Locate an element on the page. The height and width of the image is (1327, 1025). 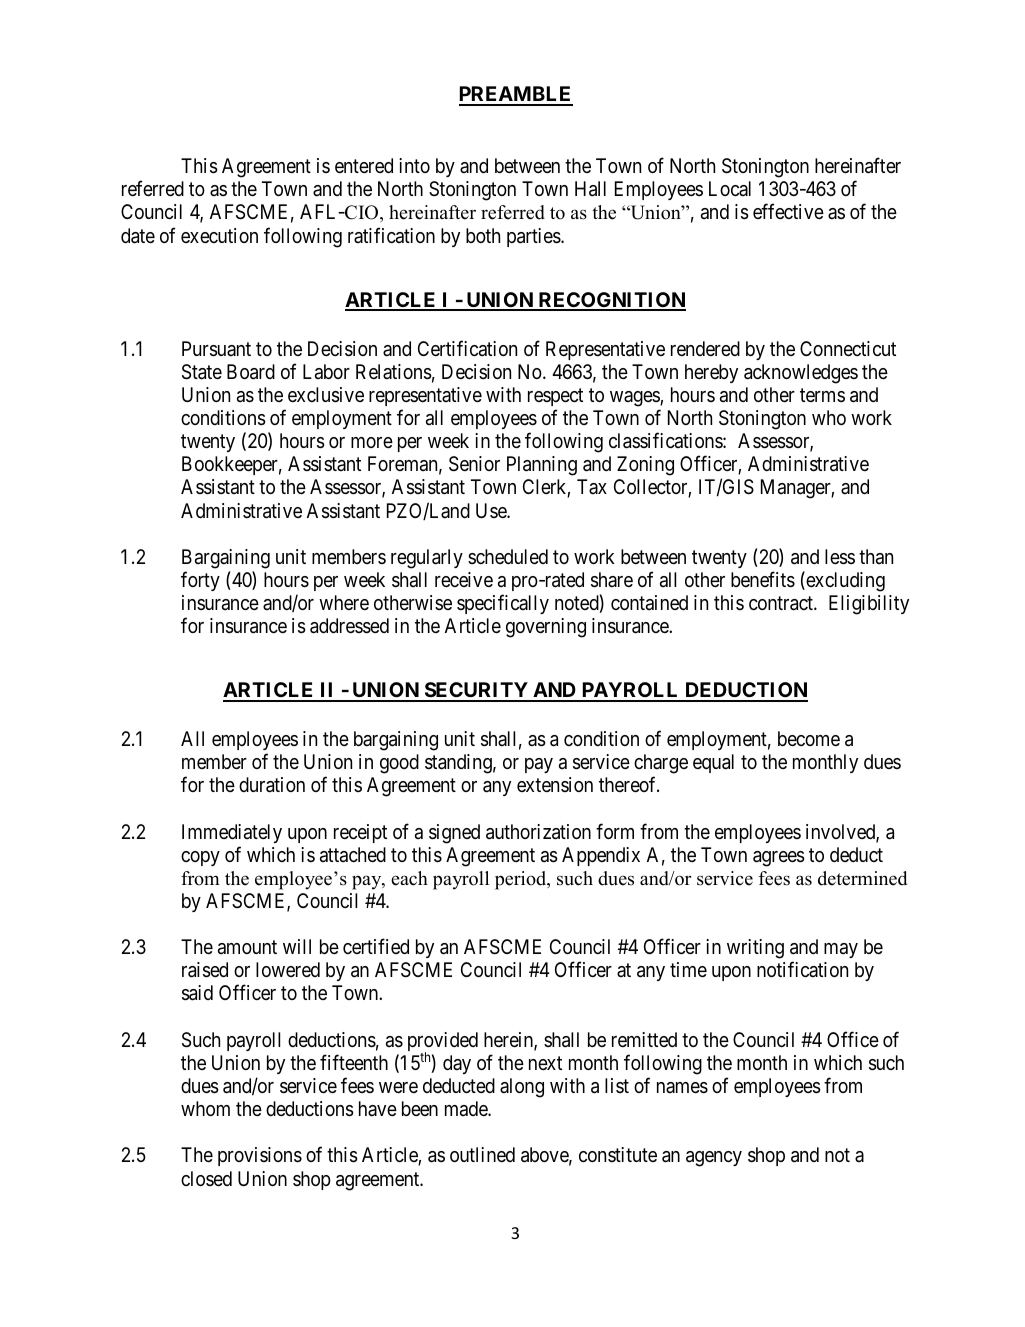
extension is located at coordinates (555, 784).
